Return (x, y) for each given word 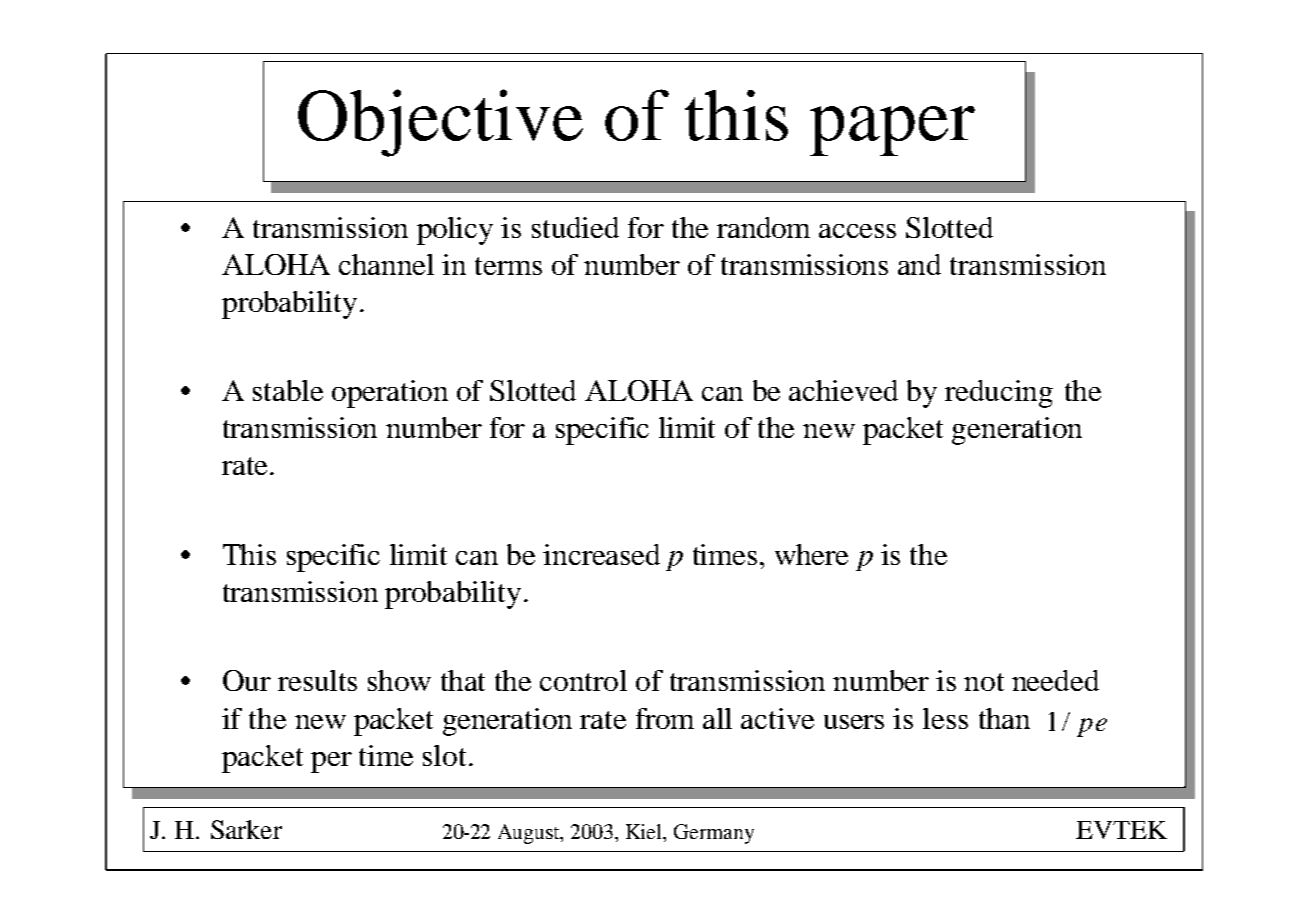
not (984, 682)
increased (601, 554)
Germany (714, 834)
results (317, 680)
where (811, 554)
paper (892, 131)
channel (386, 264)
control (583, 680)
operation (390, 394)
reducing (999, 394)
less (945, 718)
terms (508, 266)
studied (575, 227)
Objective (440, 123)
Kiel (645, 833)
